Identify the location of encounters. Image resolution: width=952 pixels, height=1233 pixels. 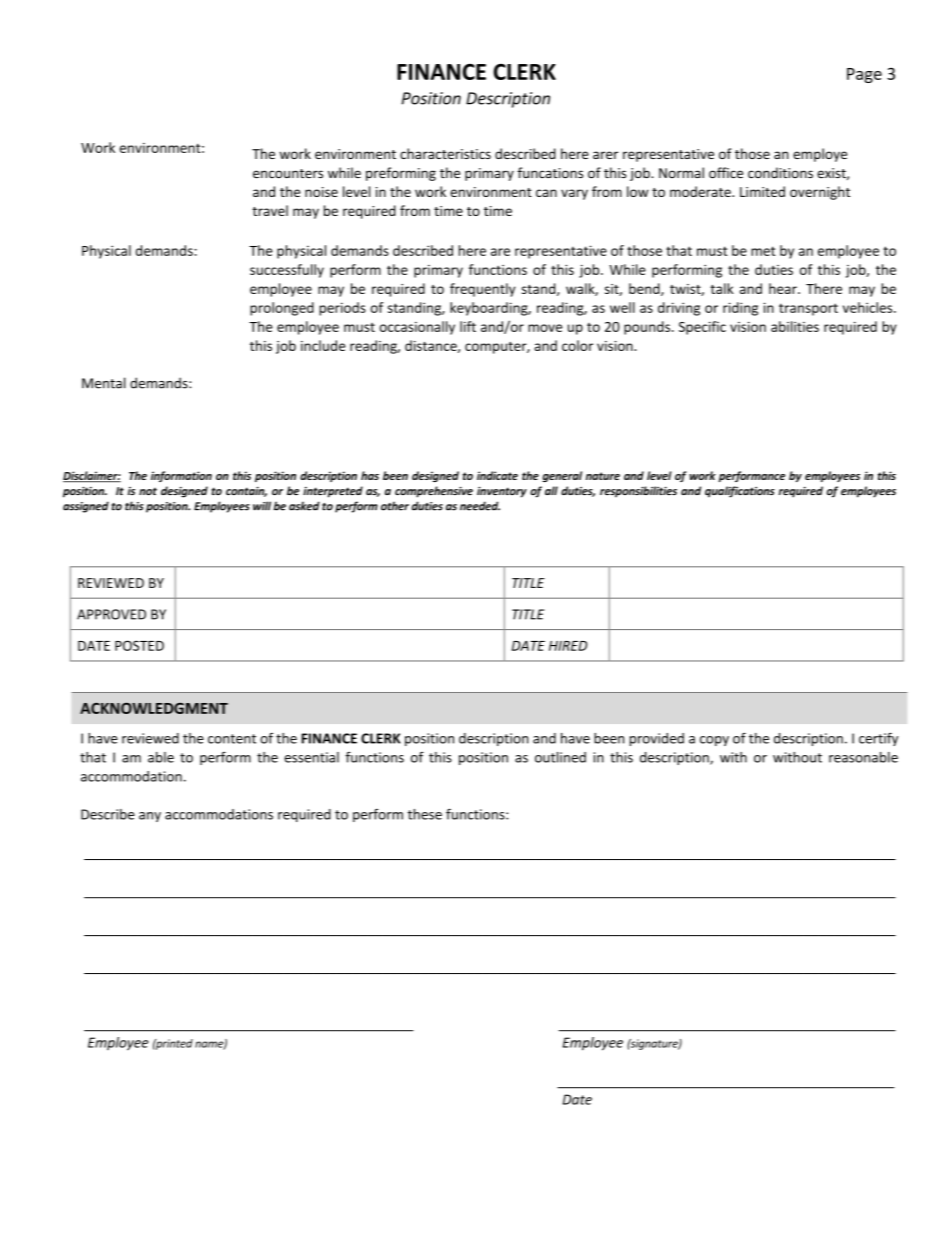
(288, 174).
